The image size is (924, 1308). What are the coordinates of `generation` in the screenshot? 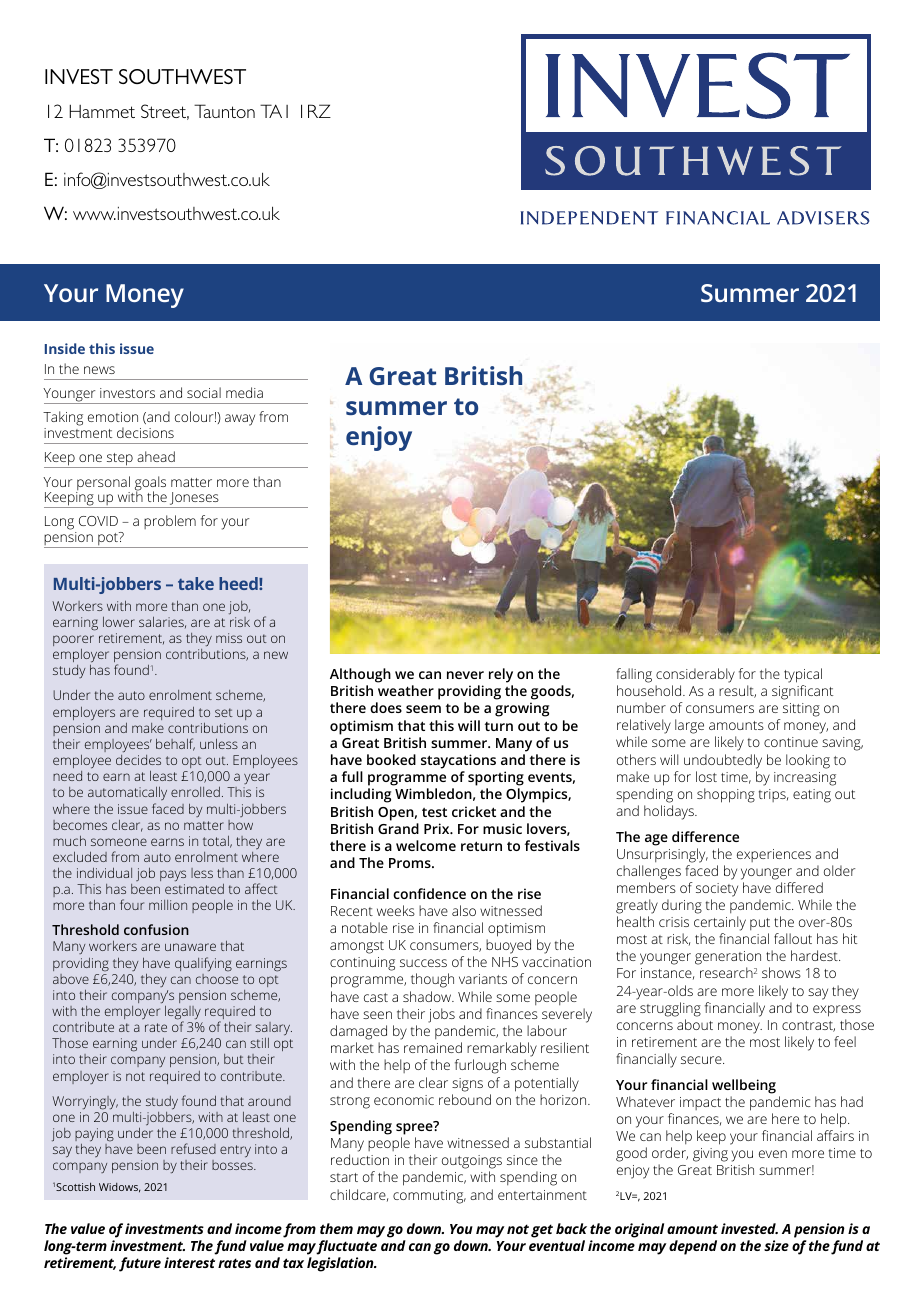 It's located at (728, 959).
